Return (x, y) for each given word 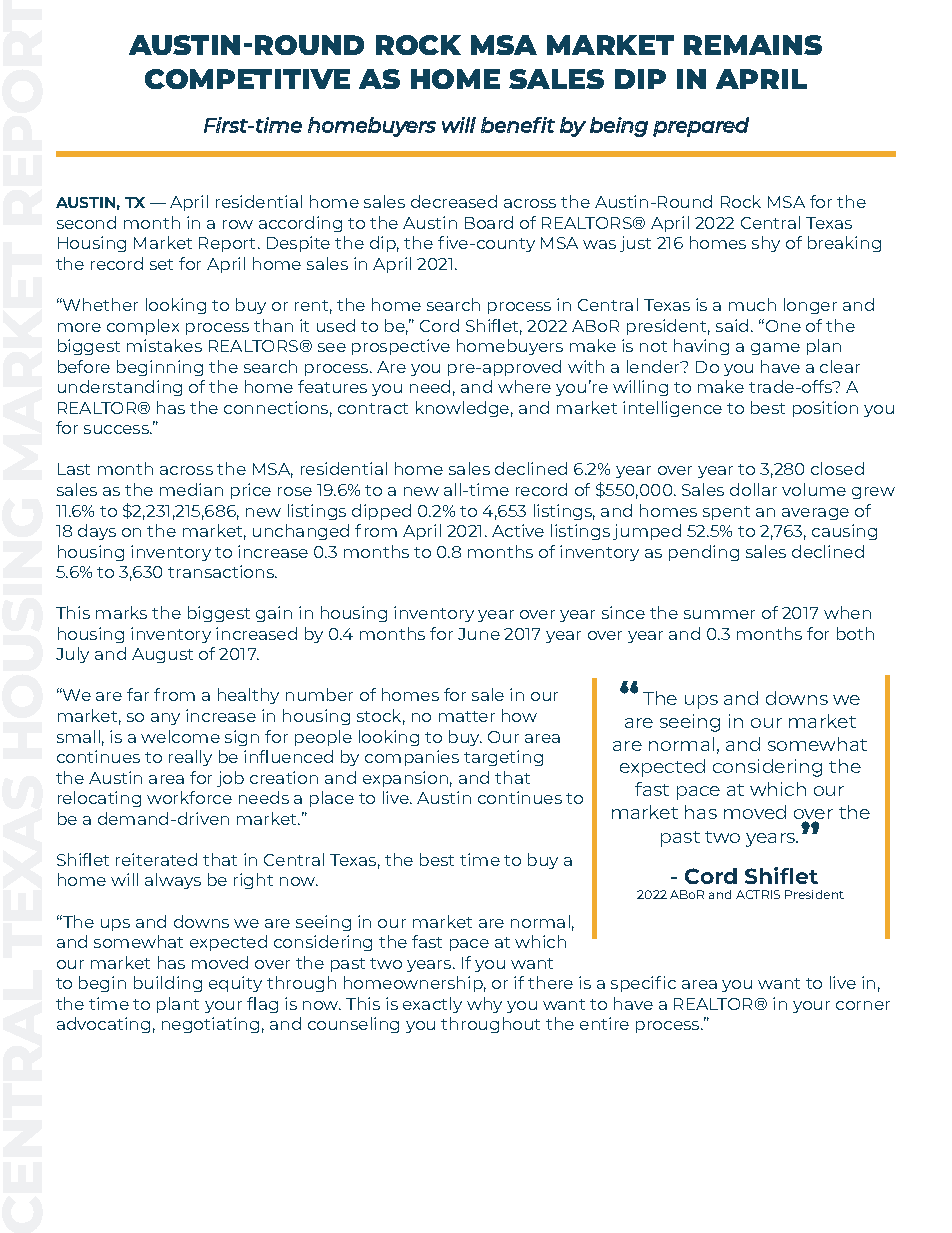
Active (518, 530)
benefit (518, 125)
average (815, 514)
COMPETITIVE (247, 79)
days (97, 532)
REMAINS (753, 45)
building (168, 984)
